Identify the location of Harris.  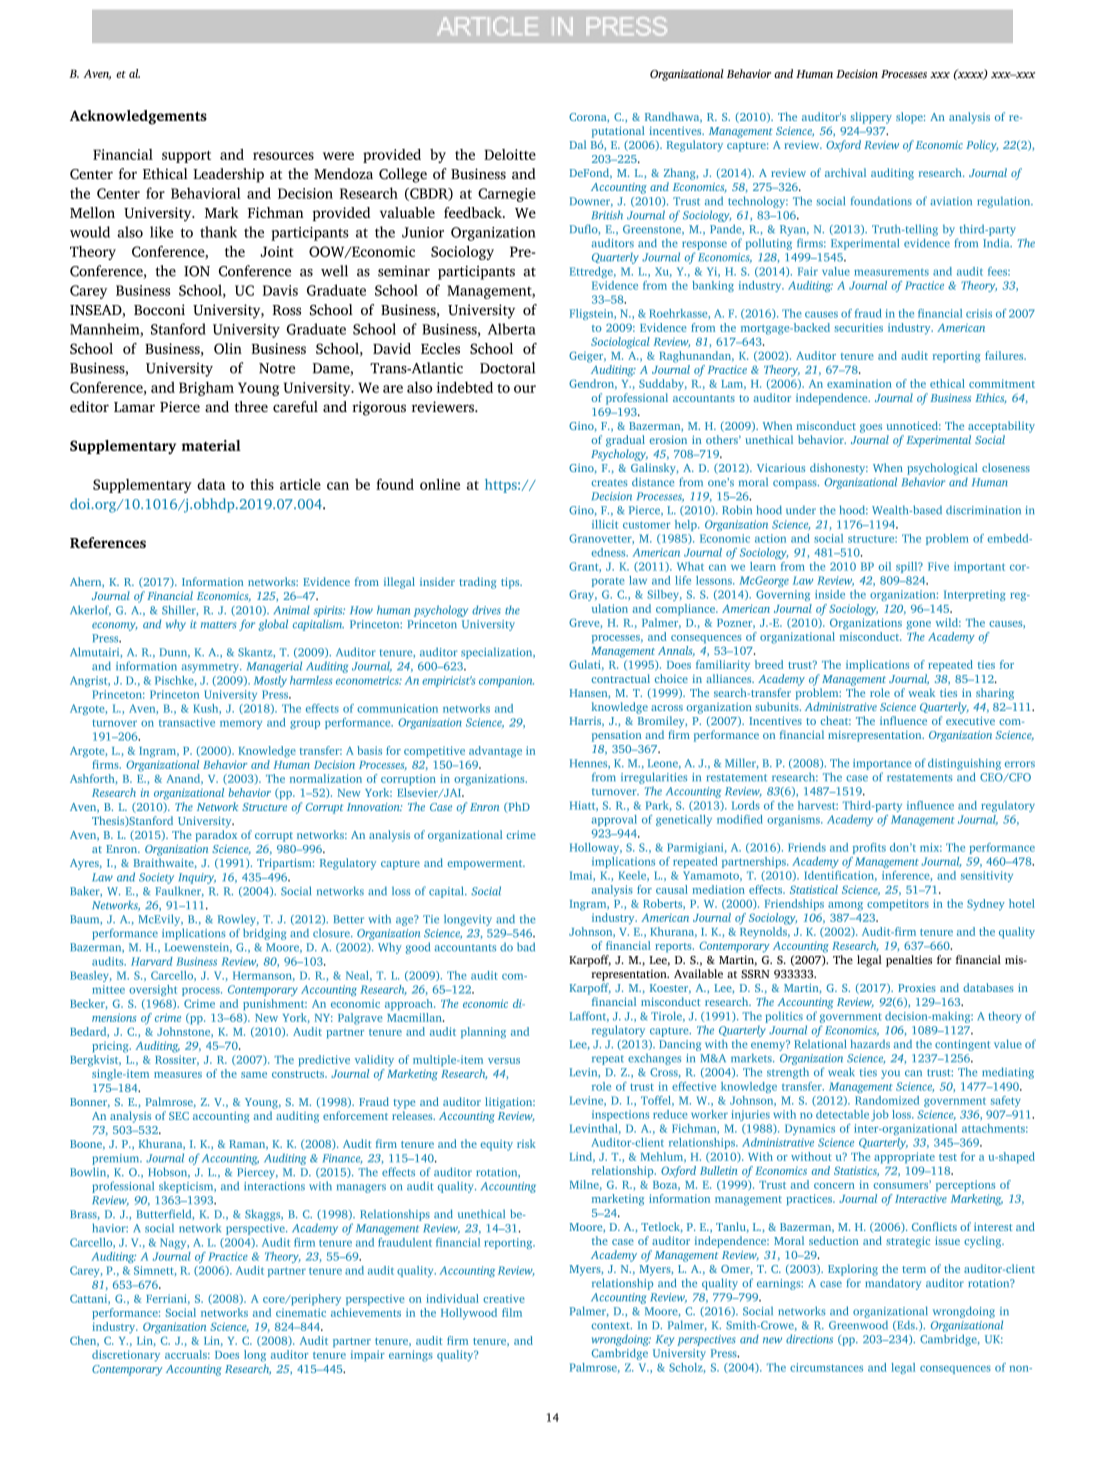
(587, 722).
